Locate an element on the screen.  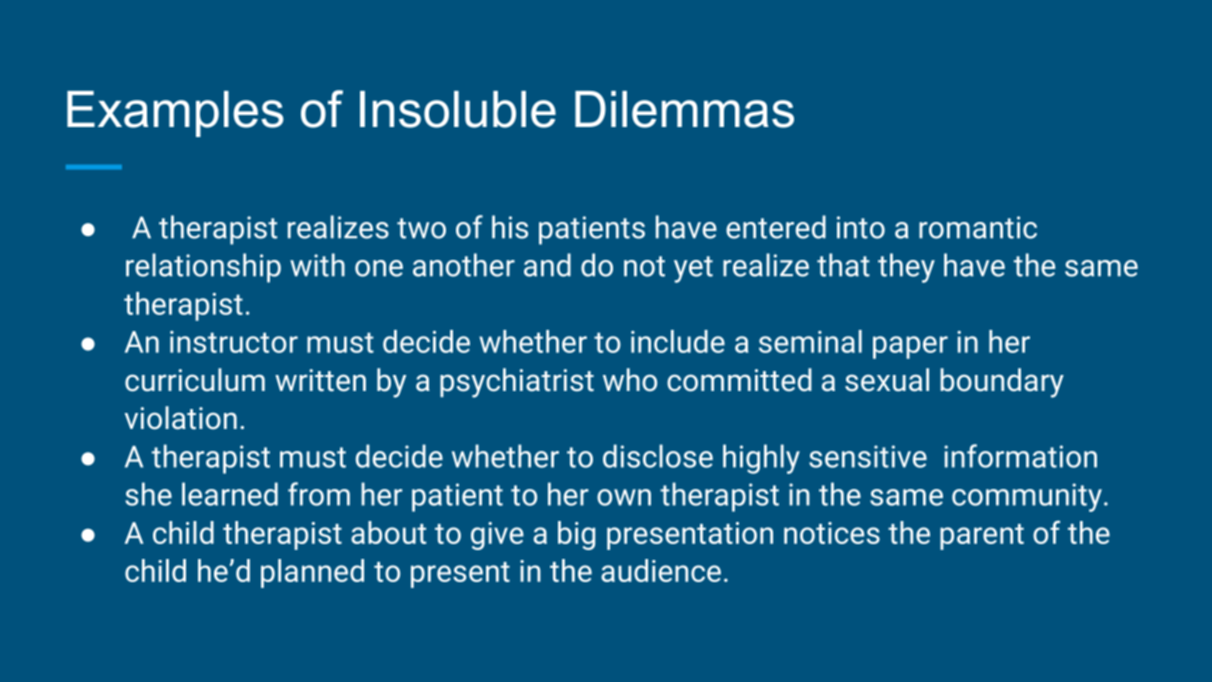
include is located at coordinates (678, 341).
